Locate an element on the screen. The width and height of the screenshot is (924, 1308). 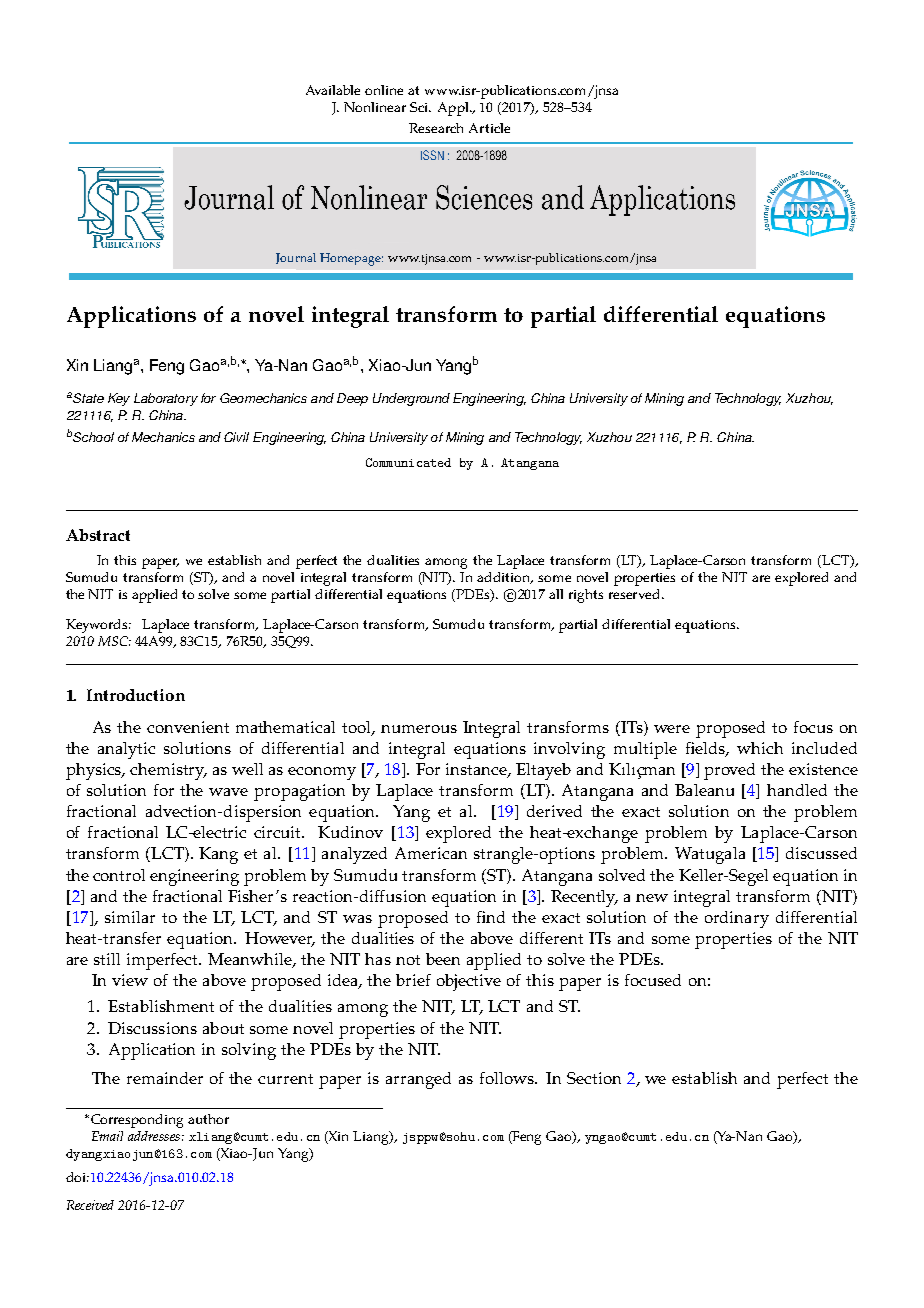
Article is located at coordinates (489, 128).
